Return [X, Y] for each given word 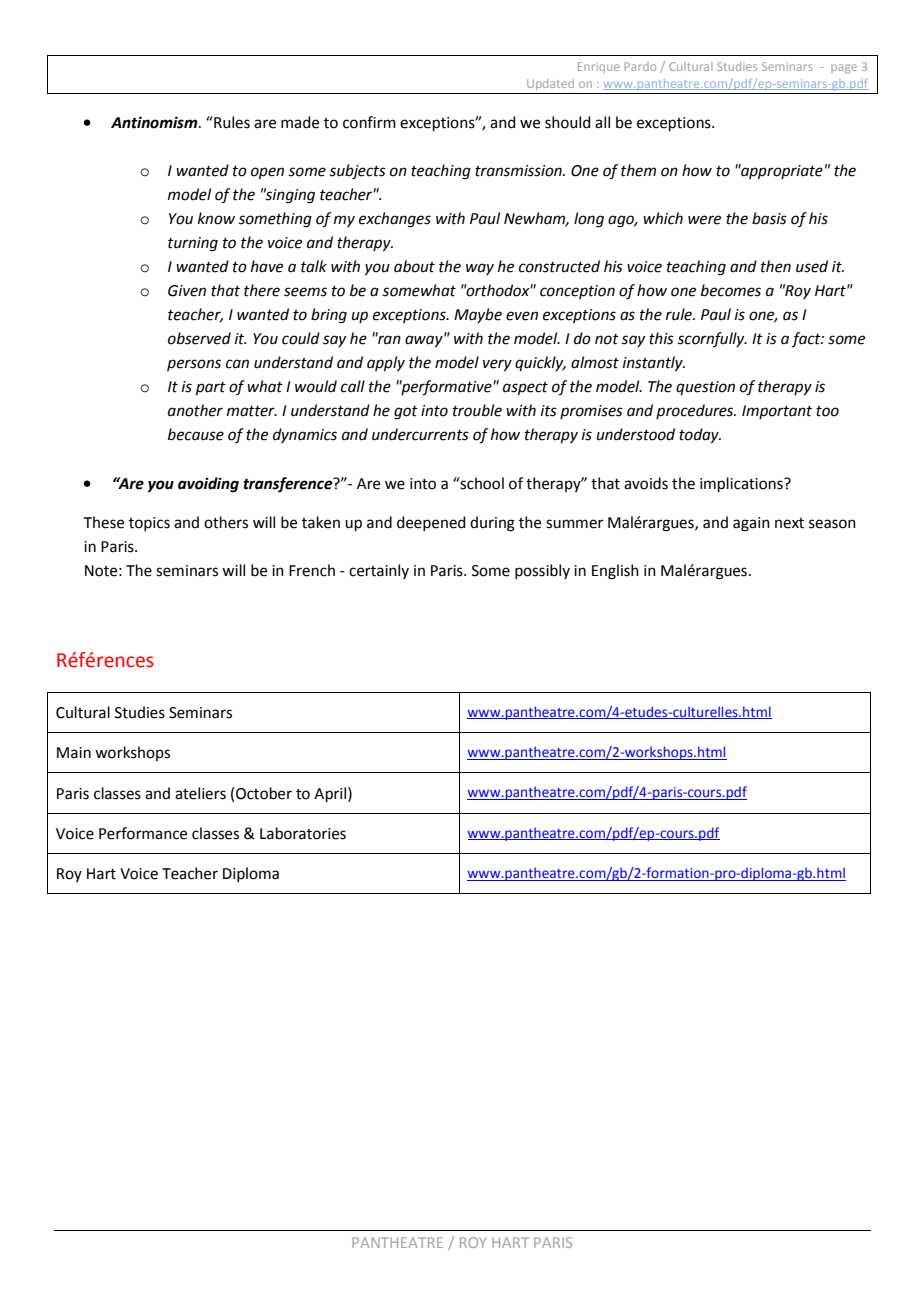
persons [194, 365]
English [615, 572]
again [751, 524]
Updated [550, 84]
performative [446, 388]
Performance [143, 833]
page [844, 69]
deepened [431, 523]
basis [769, 218]
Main [74, 753]
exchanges [395, 220]
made [300, 122]
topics [149, 524]
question [705, 388]
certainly [379, 571]
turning [193, 244]
